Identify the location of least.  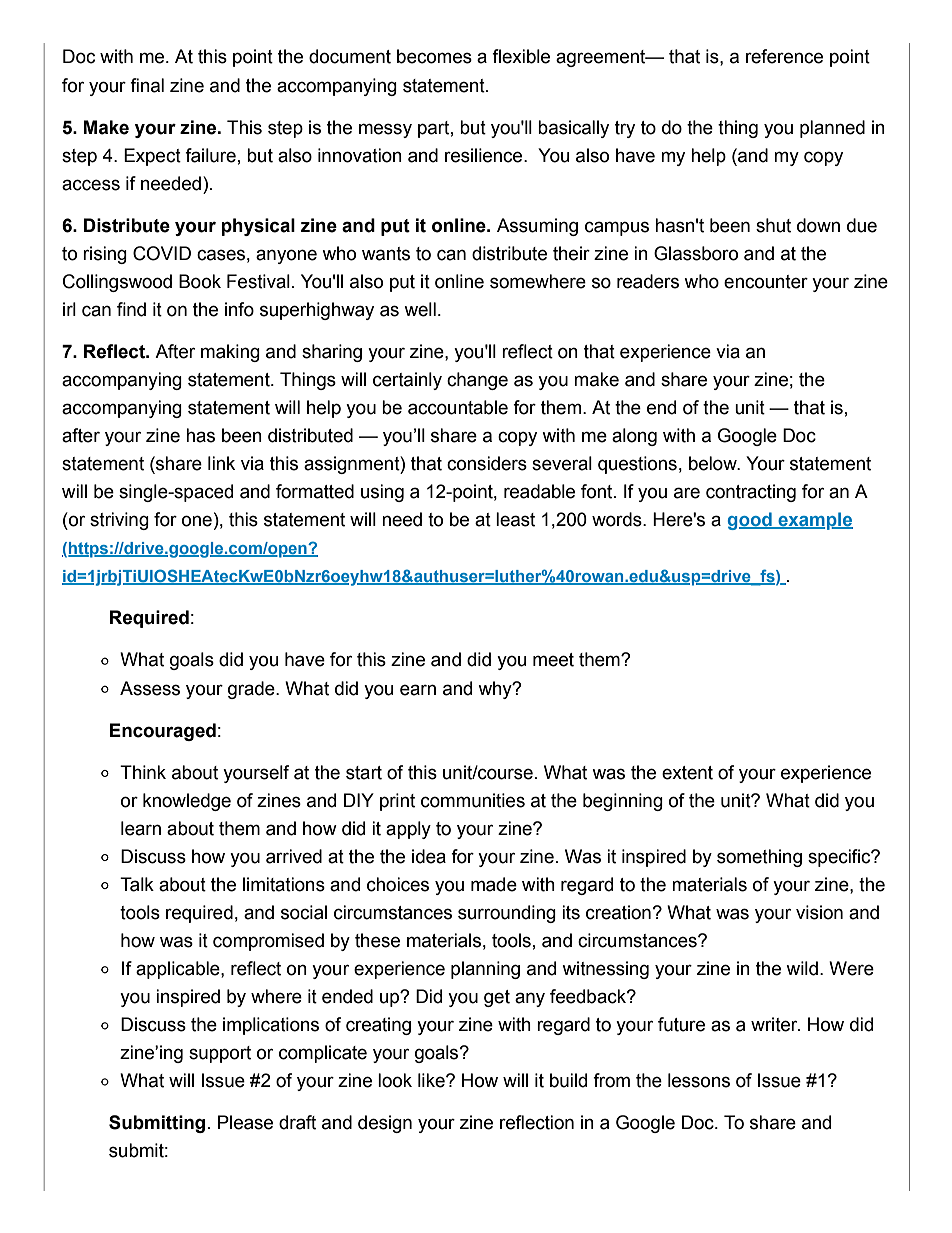
(515, 519).
